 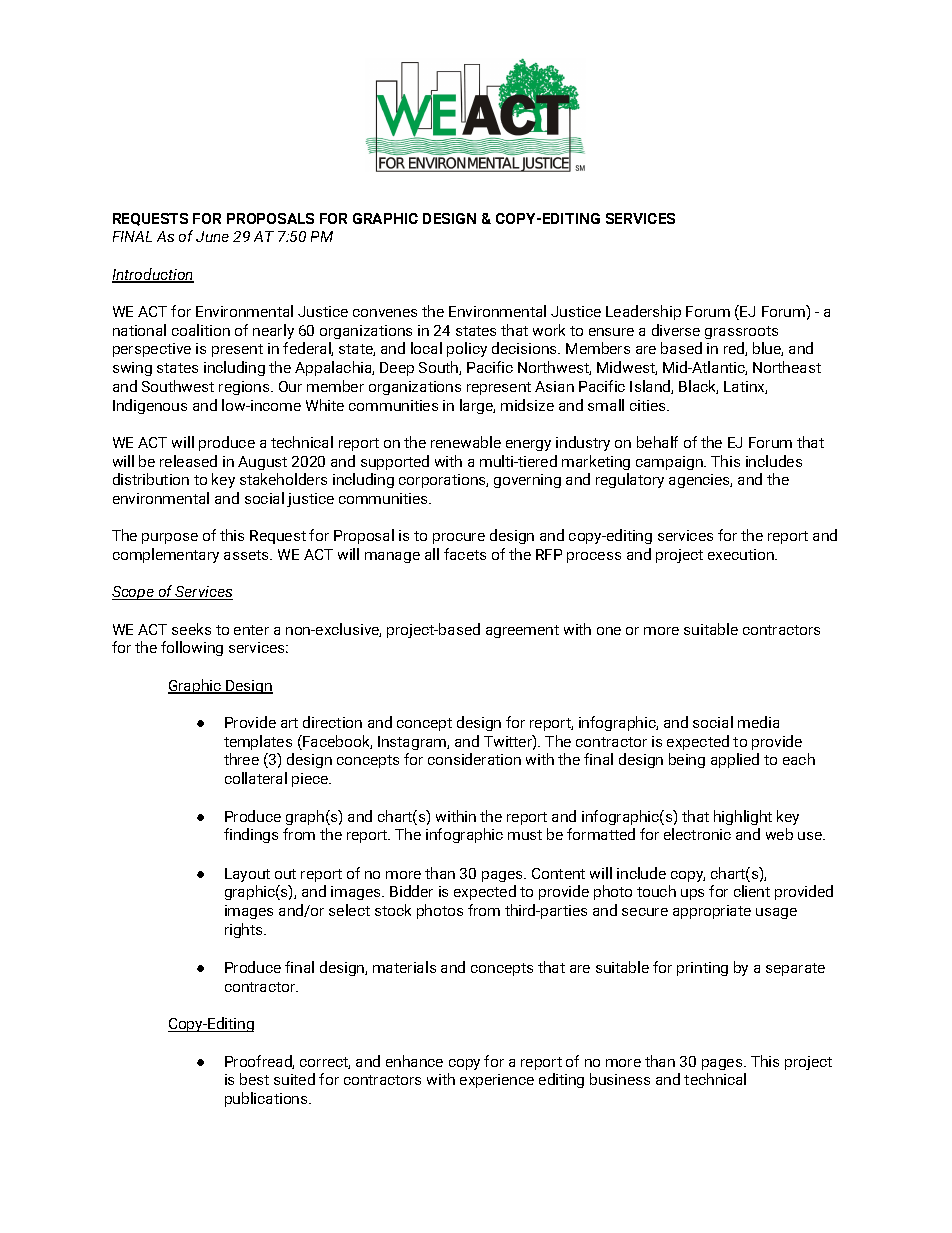 I want to click on grassroots, so click(x=741, y=332).
